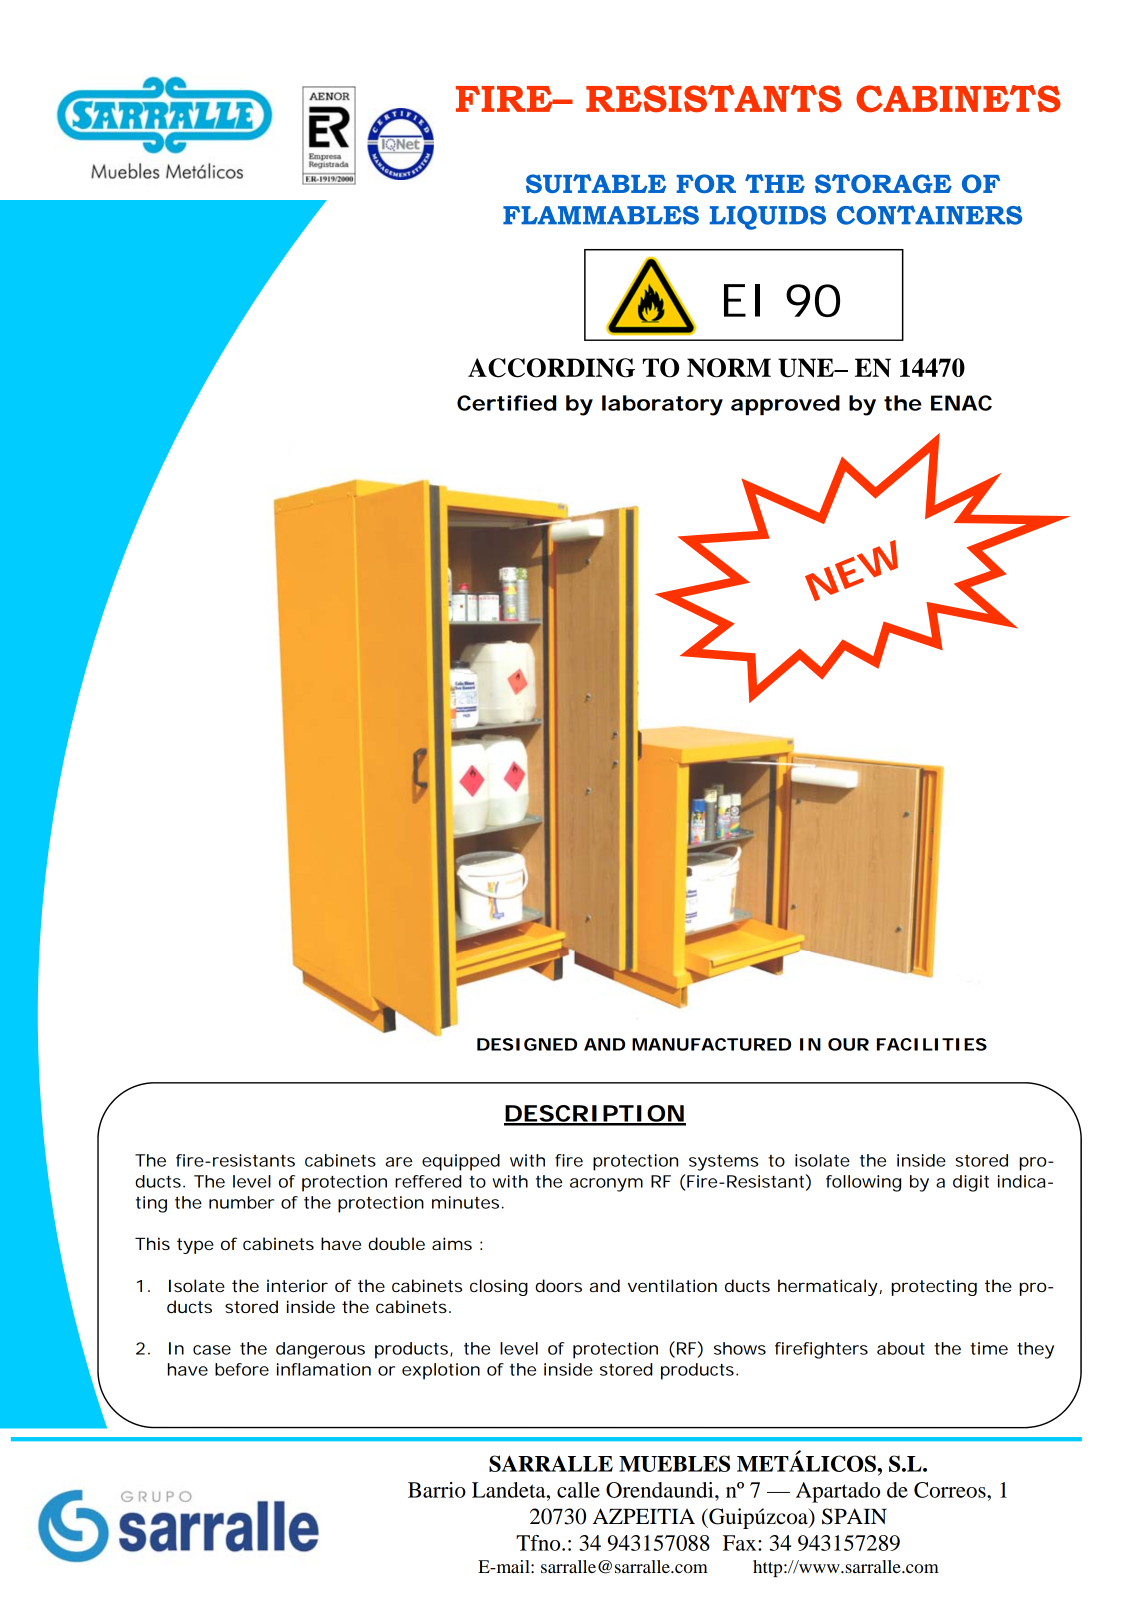 This screenshot has height=1607, width=1136. Describe the element at coordinates (596, 183) in the screenshot. I see `SUITABLE` at that location.
